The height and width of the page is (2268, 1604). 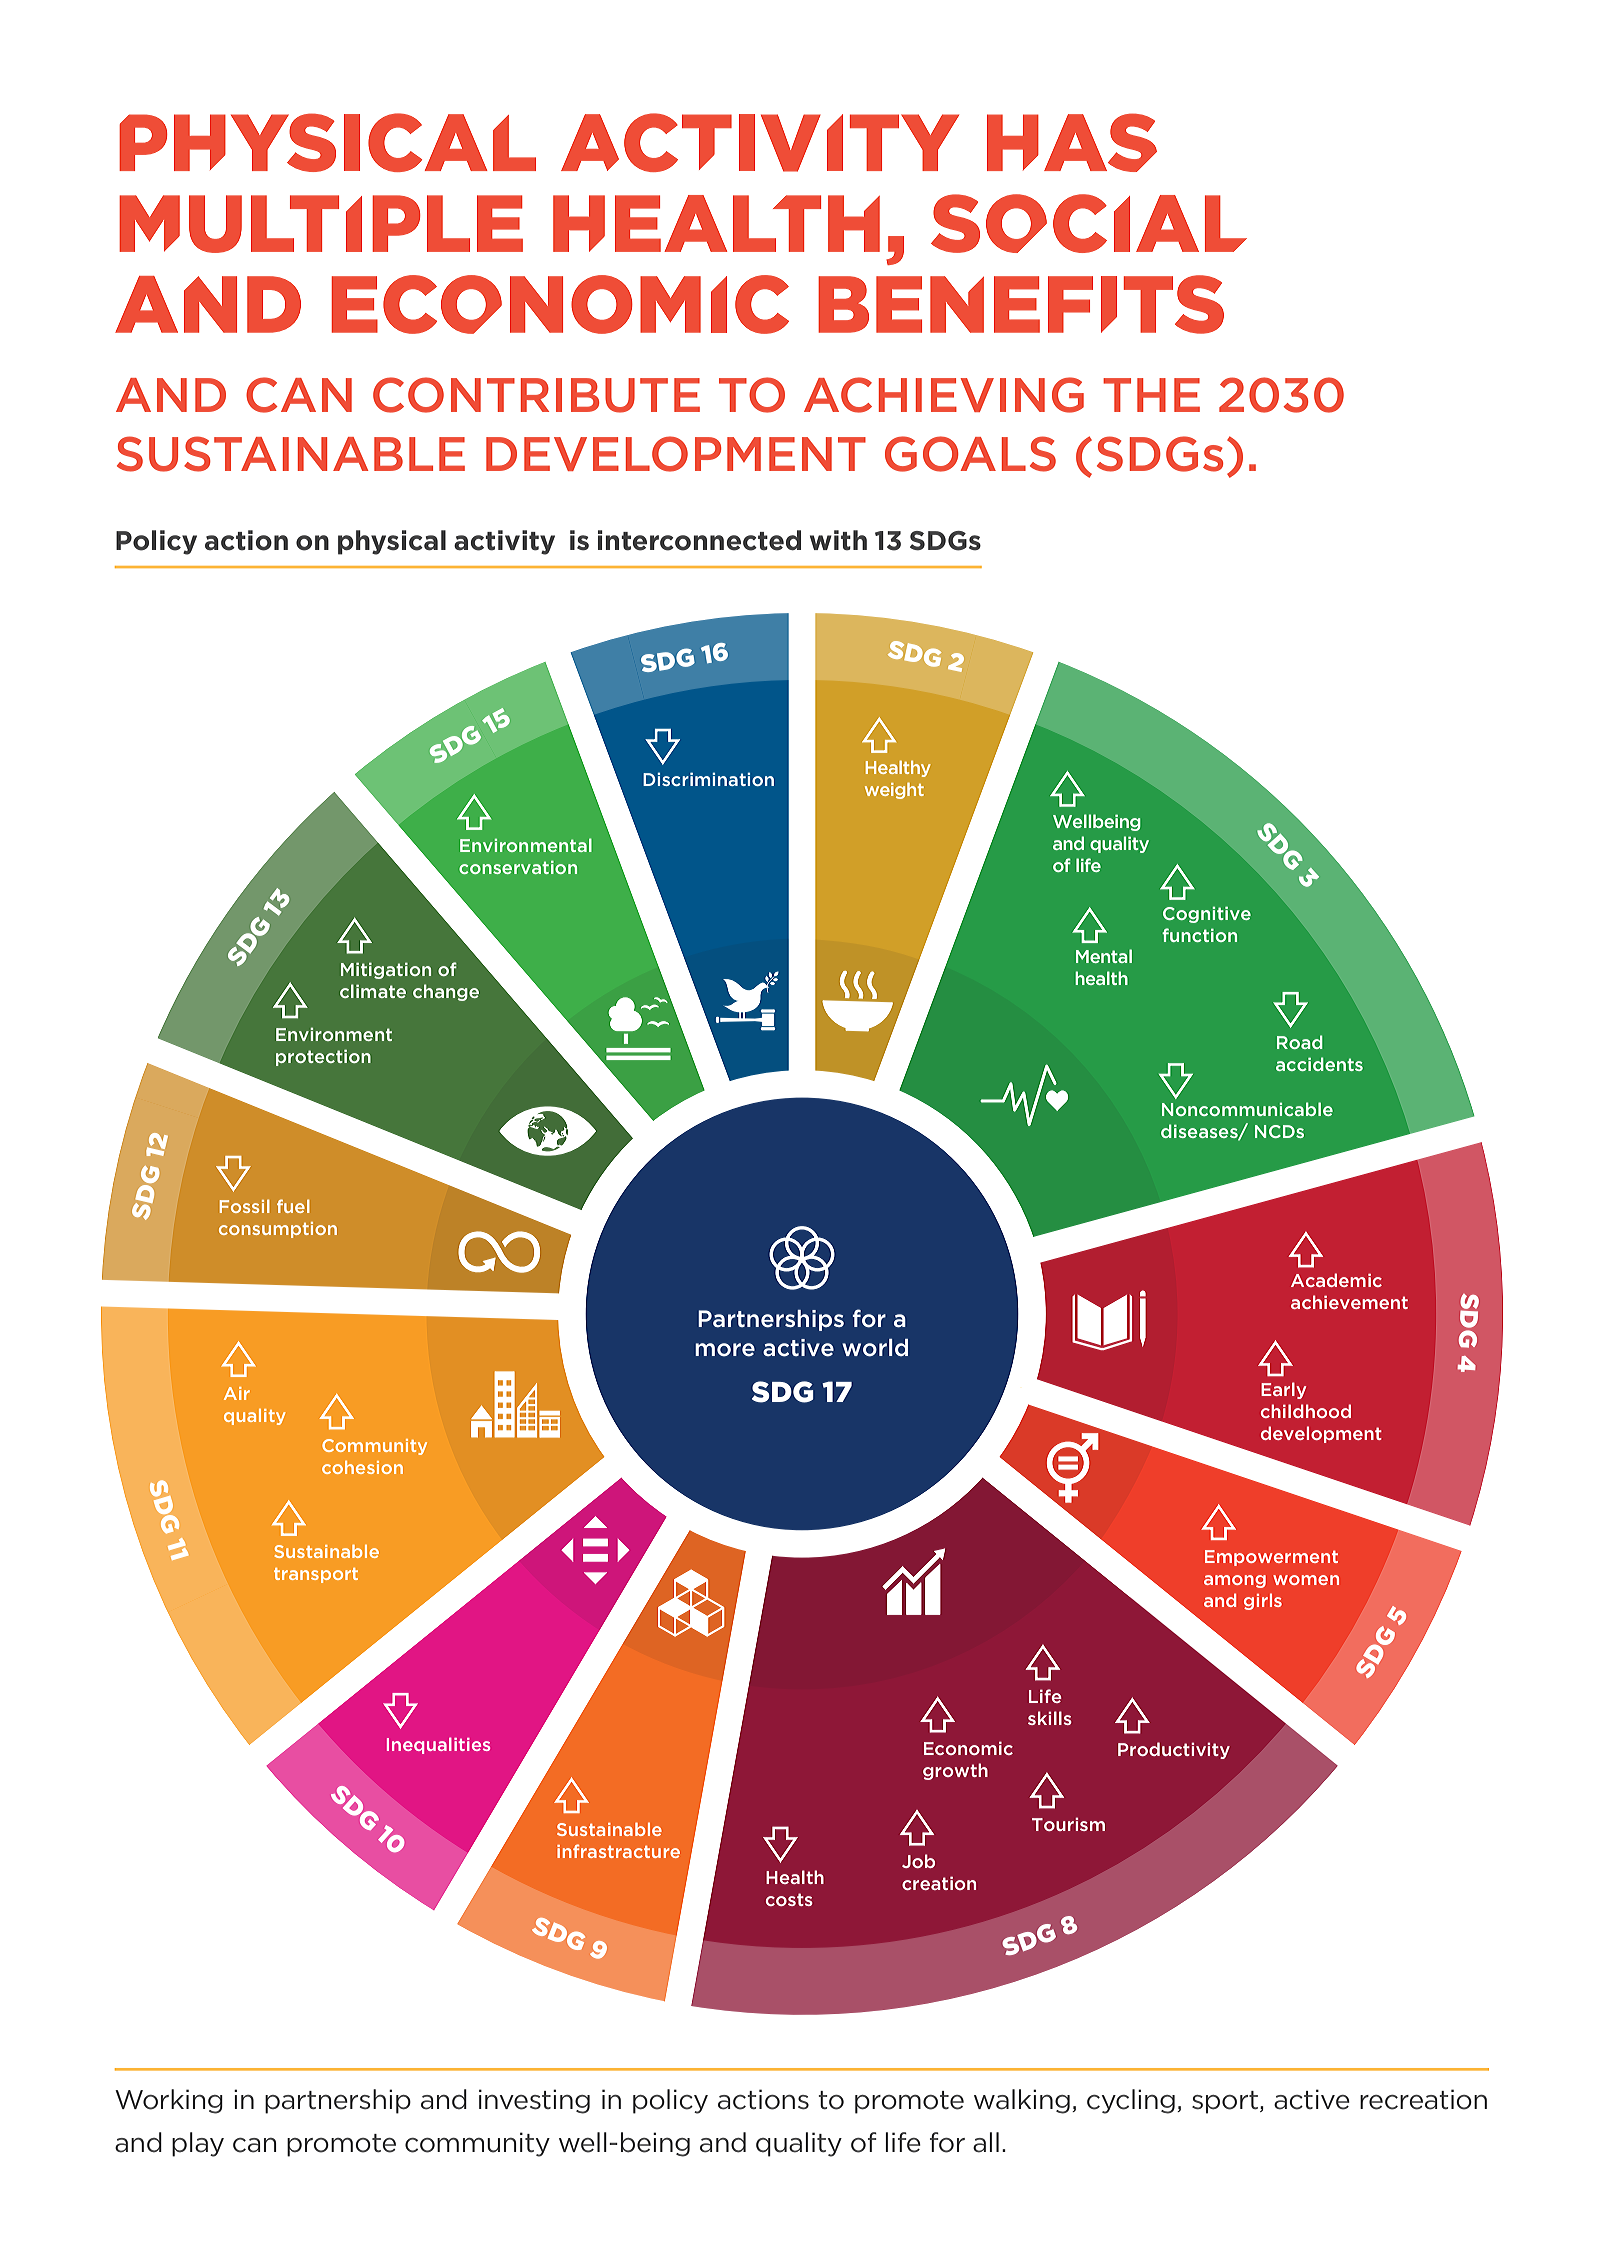 I want to click on Early, so click(x=1283, y=1390).
